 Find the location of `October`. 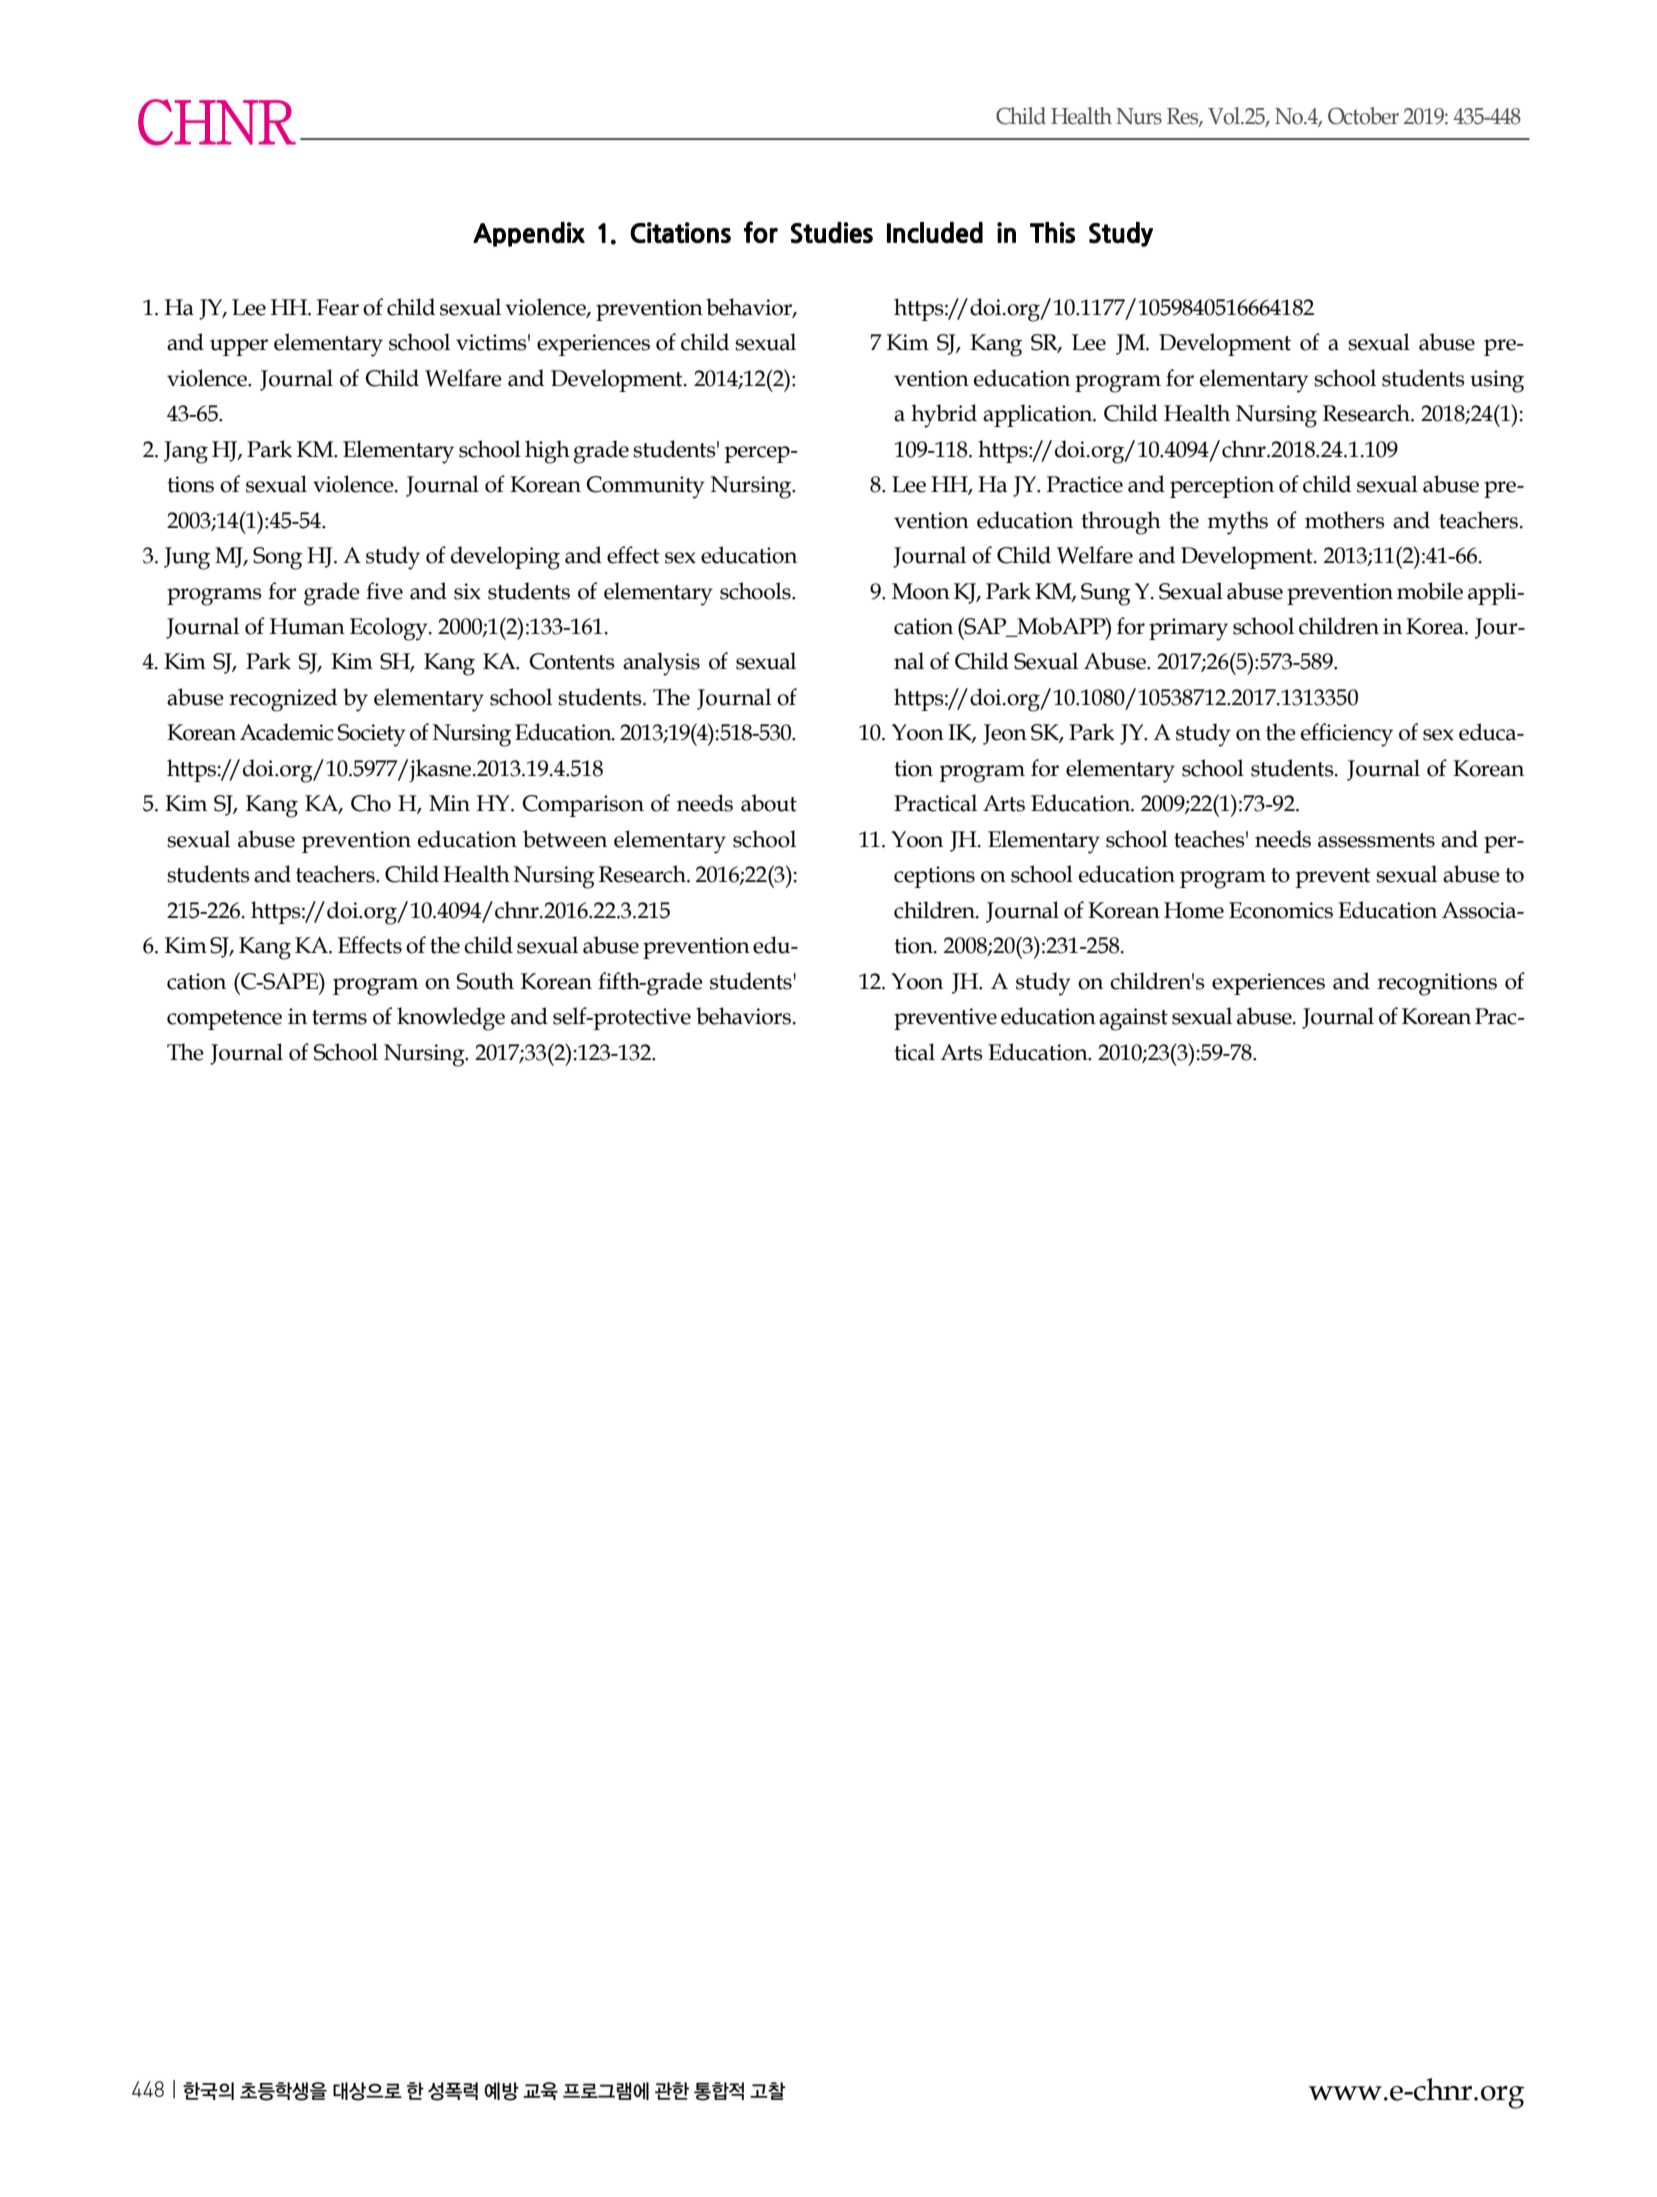

October is located at coordinates (1363, 116).
